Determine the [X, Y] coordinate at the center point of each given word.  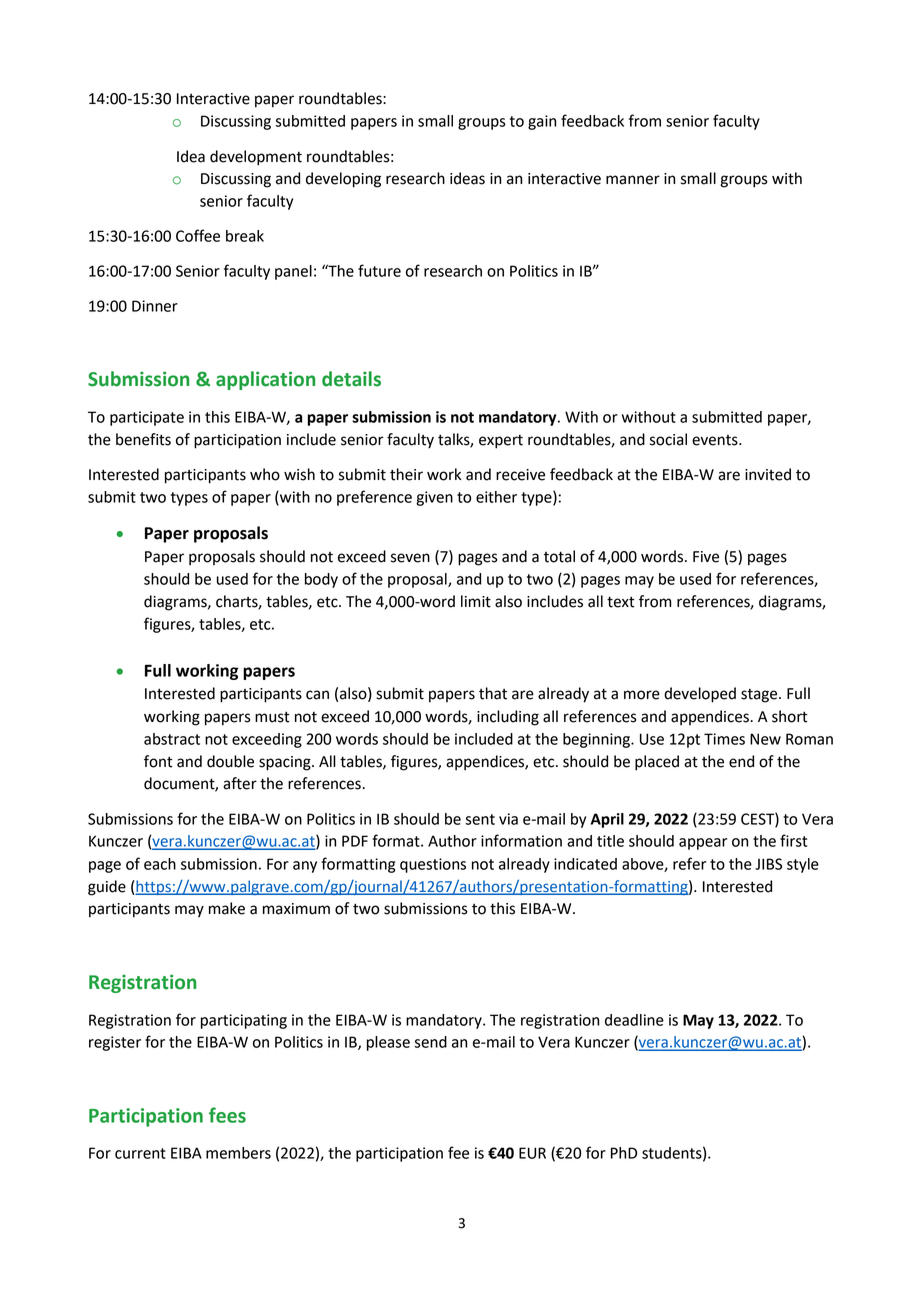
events [716, 440]
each [160, 864]
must [272, 717]
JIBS [768, 864]
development [256, 158]
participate [147, 418]
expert [501, 442]
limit [476, 601]
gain [542, 122]
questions [433, 865]
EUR [532, 1153]
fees [227, 1115]
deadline [634, 1020]
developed [700, 695]
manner [633, 180]
